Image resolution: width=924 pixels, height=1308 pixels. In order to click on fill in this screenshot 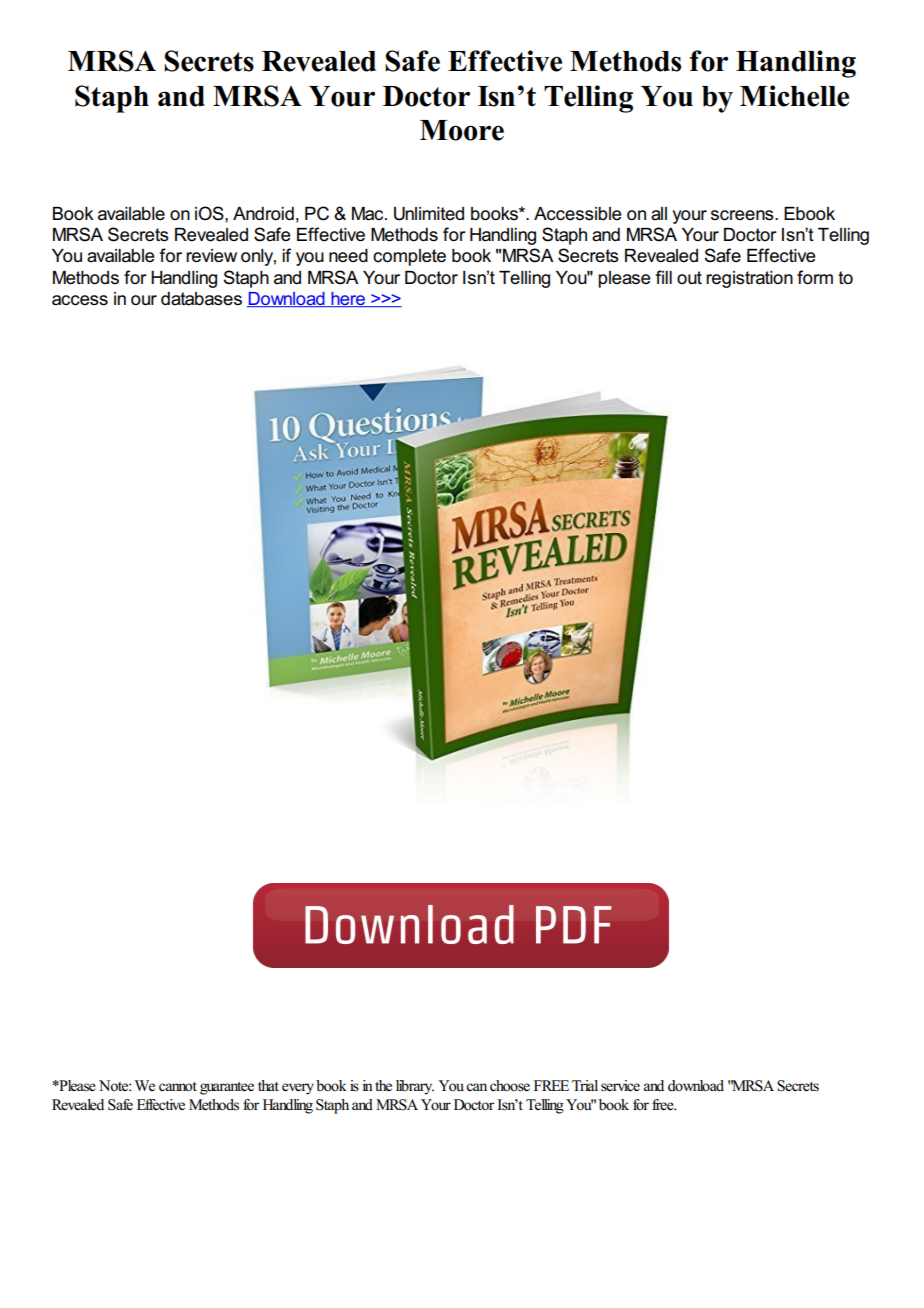, I will do `click(664, 277)`.
